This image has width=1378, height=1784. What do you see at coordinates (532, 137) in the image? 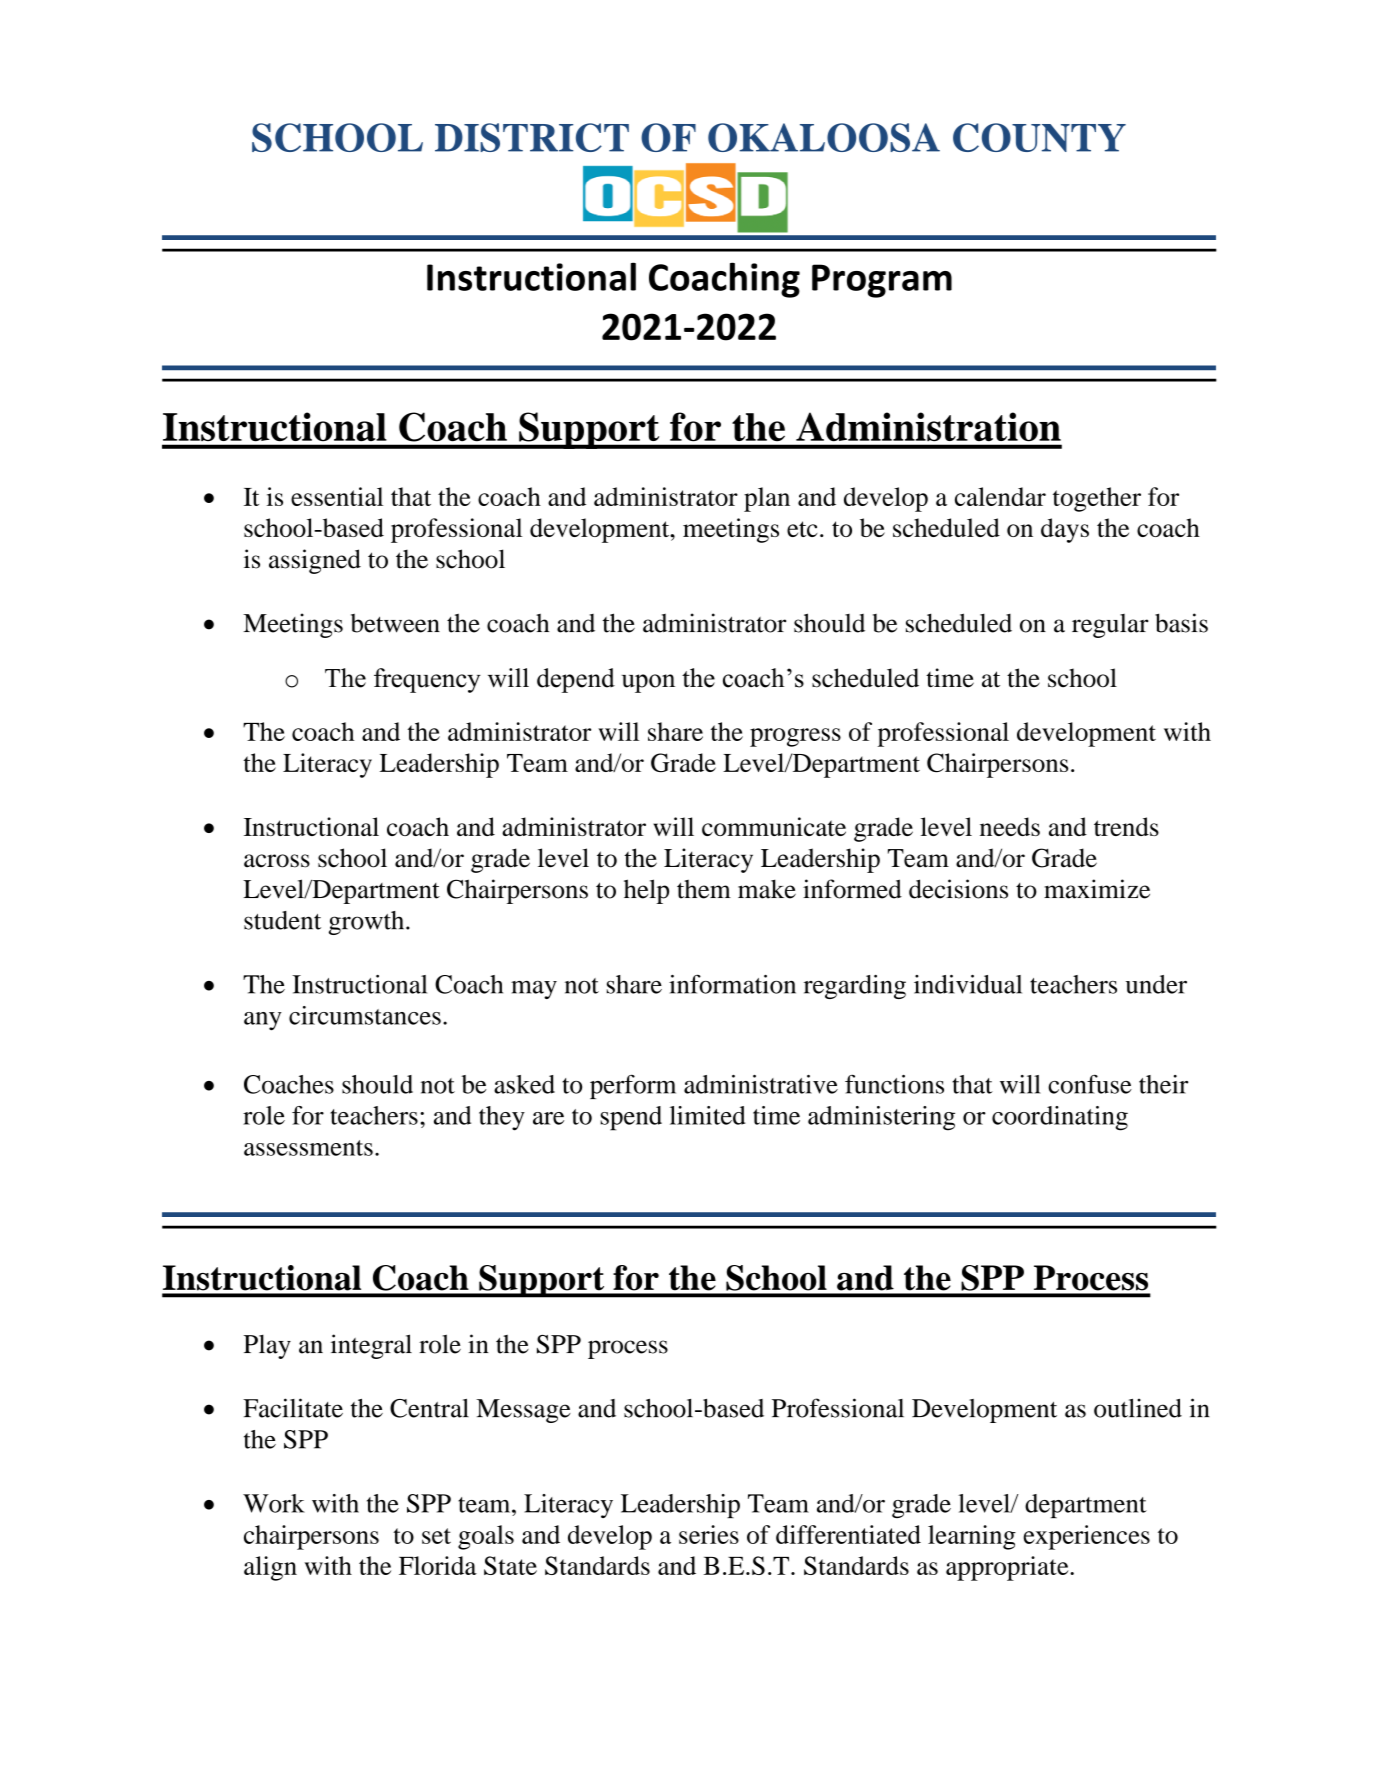
I see `DISTRICT` at bounding box center [532, 137].
